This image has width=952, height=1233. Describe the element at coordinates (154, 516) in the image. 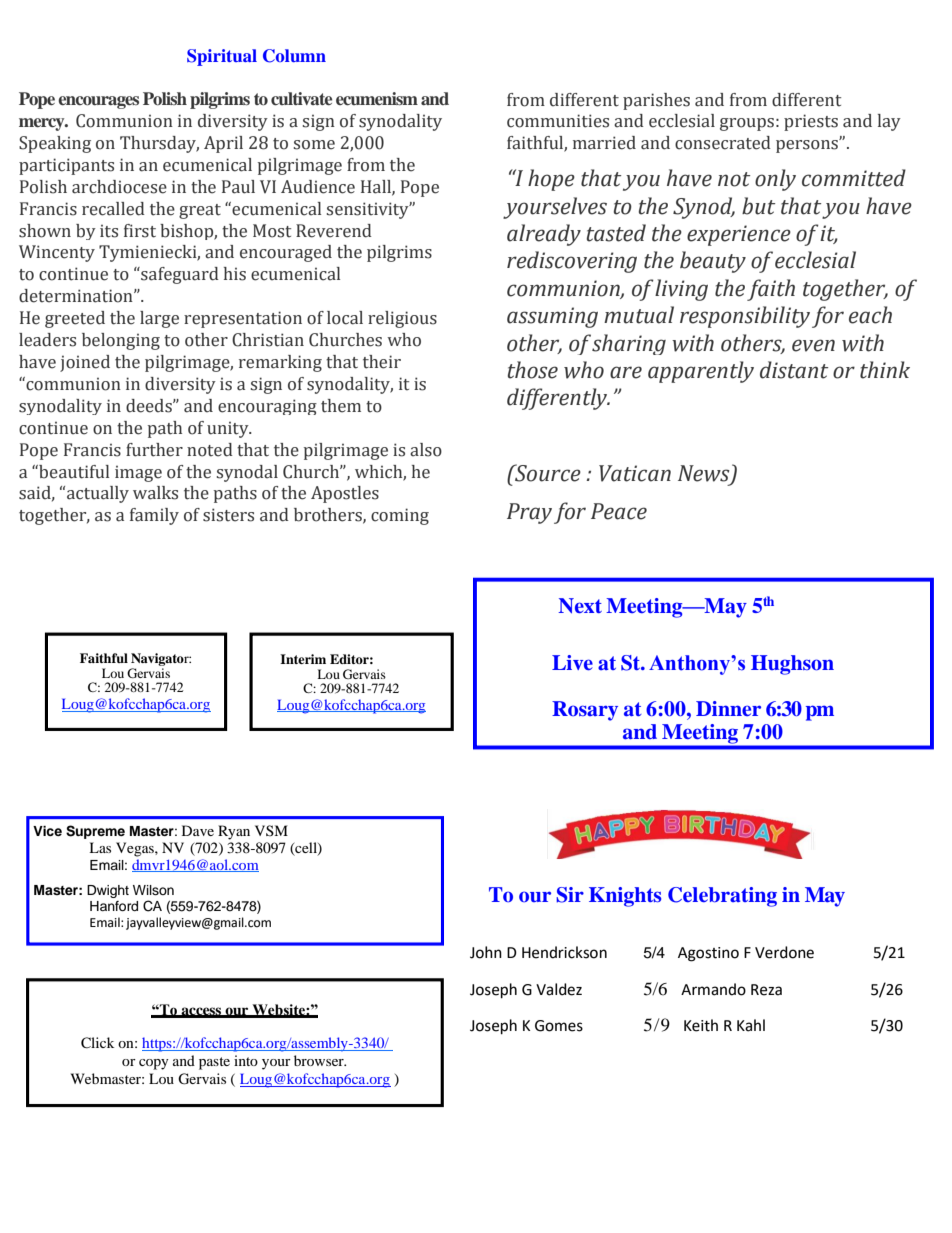

I see `family` at that location.
